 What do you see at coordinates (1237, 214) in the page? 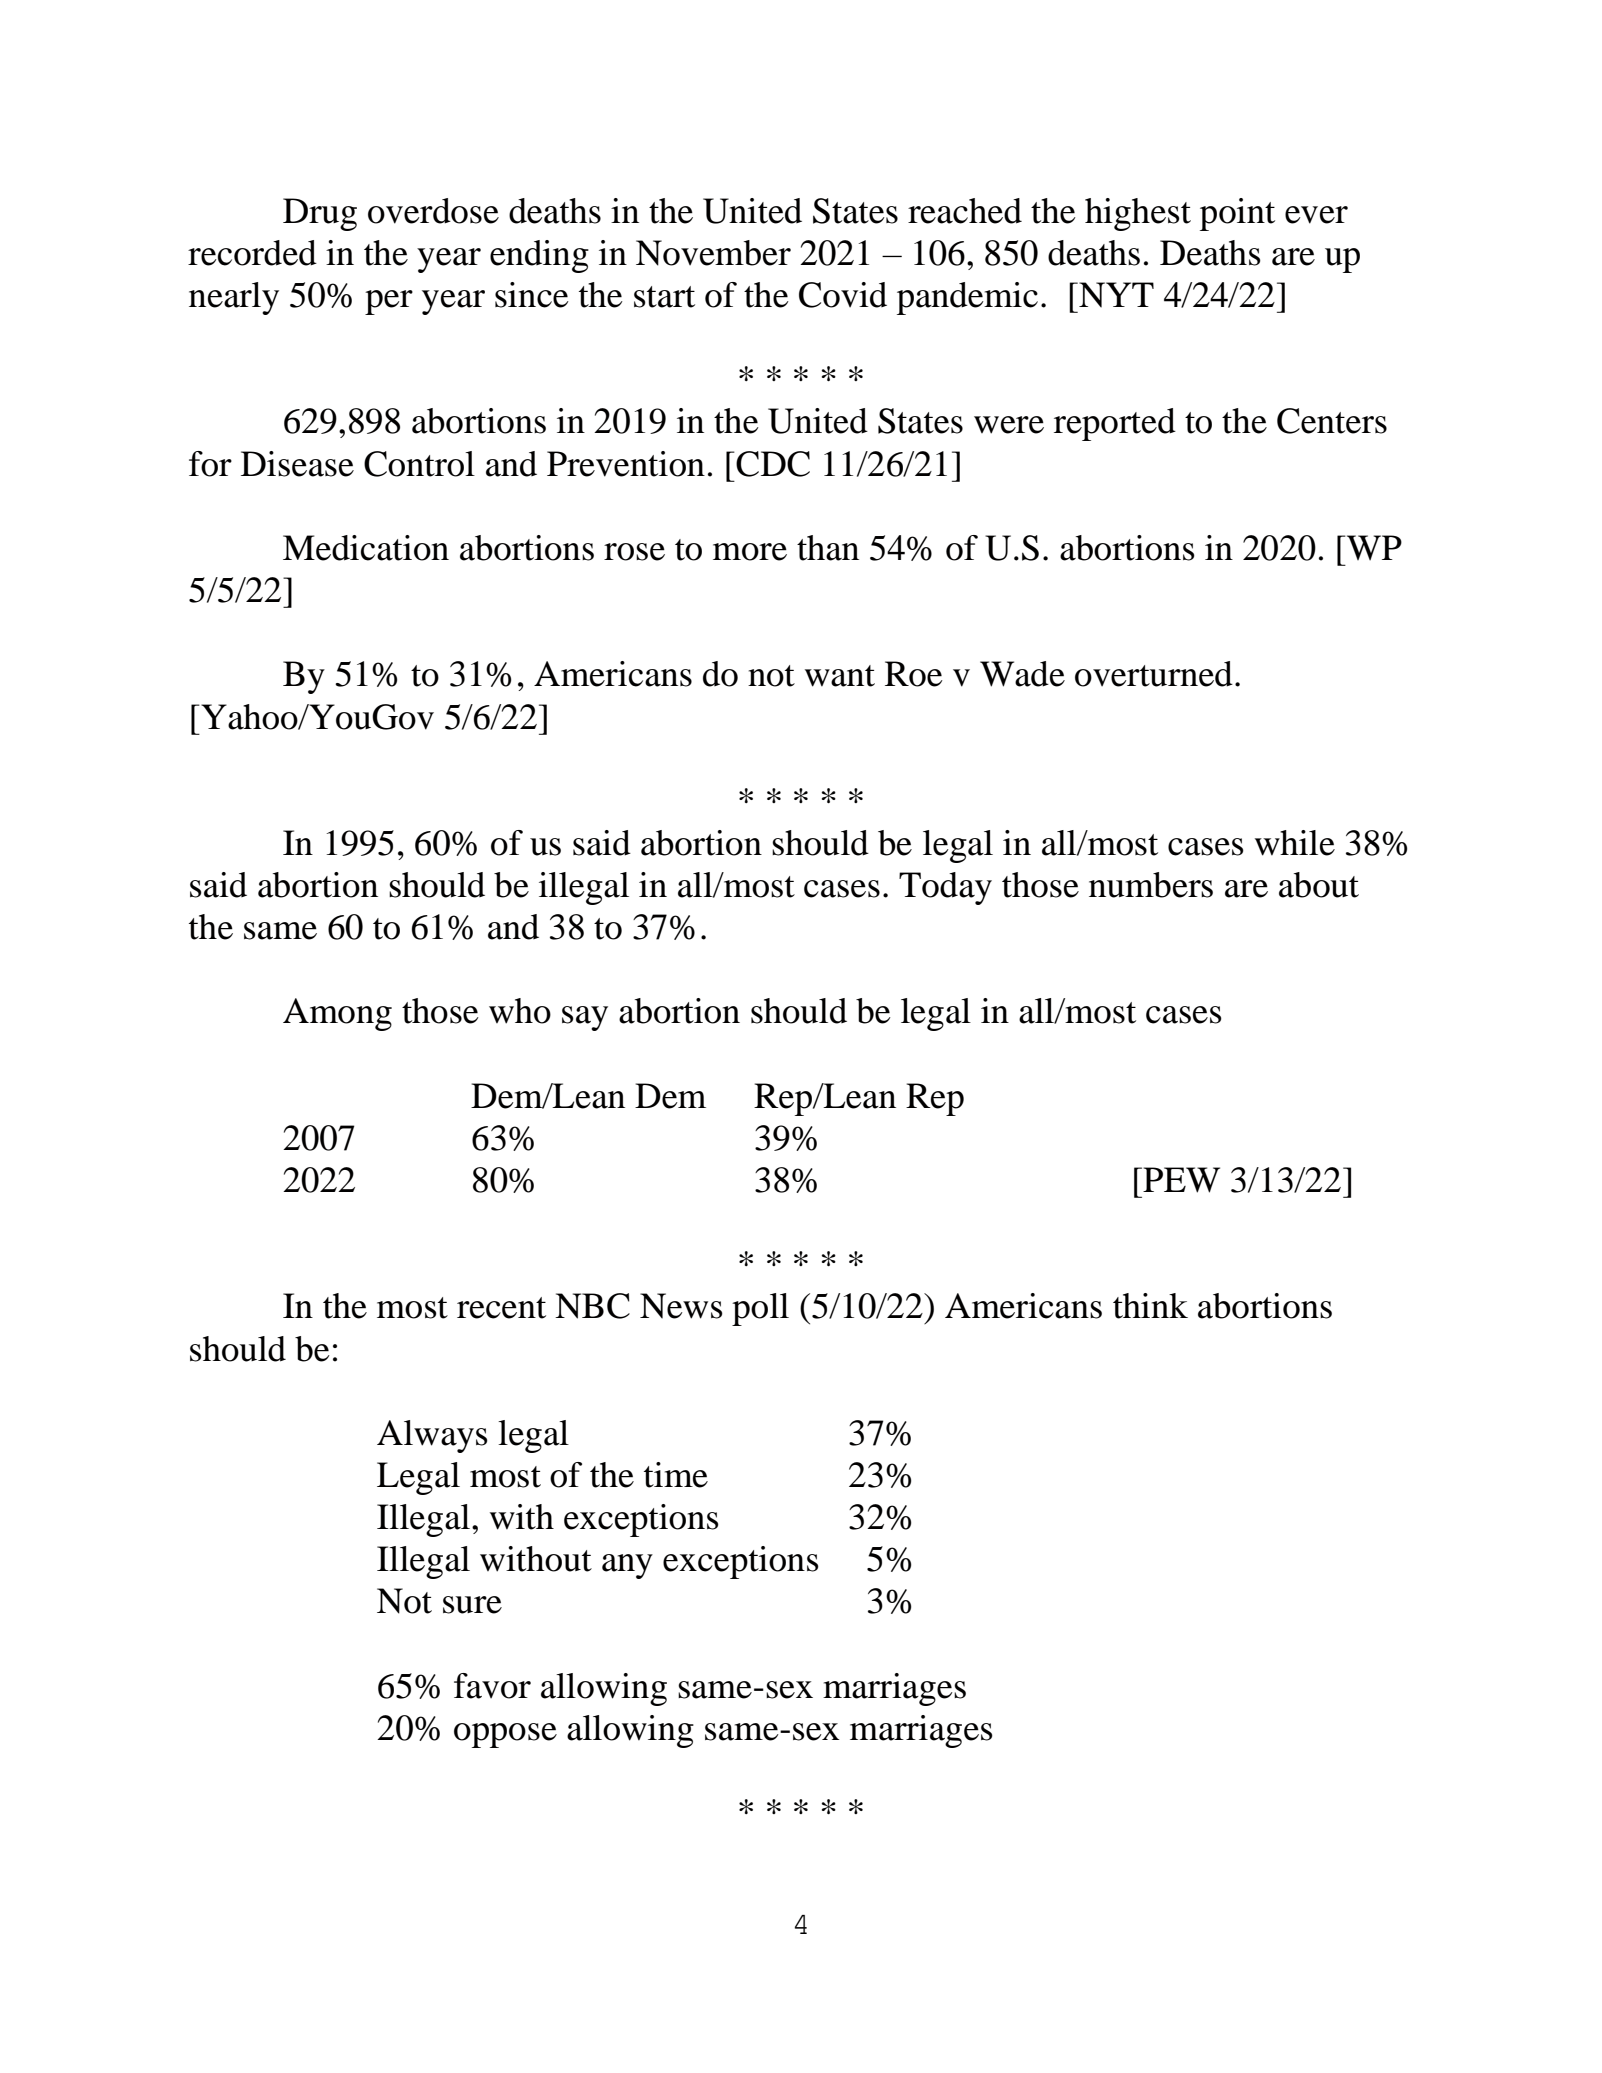
I see `point` at bounding box center [1237, 214].
